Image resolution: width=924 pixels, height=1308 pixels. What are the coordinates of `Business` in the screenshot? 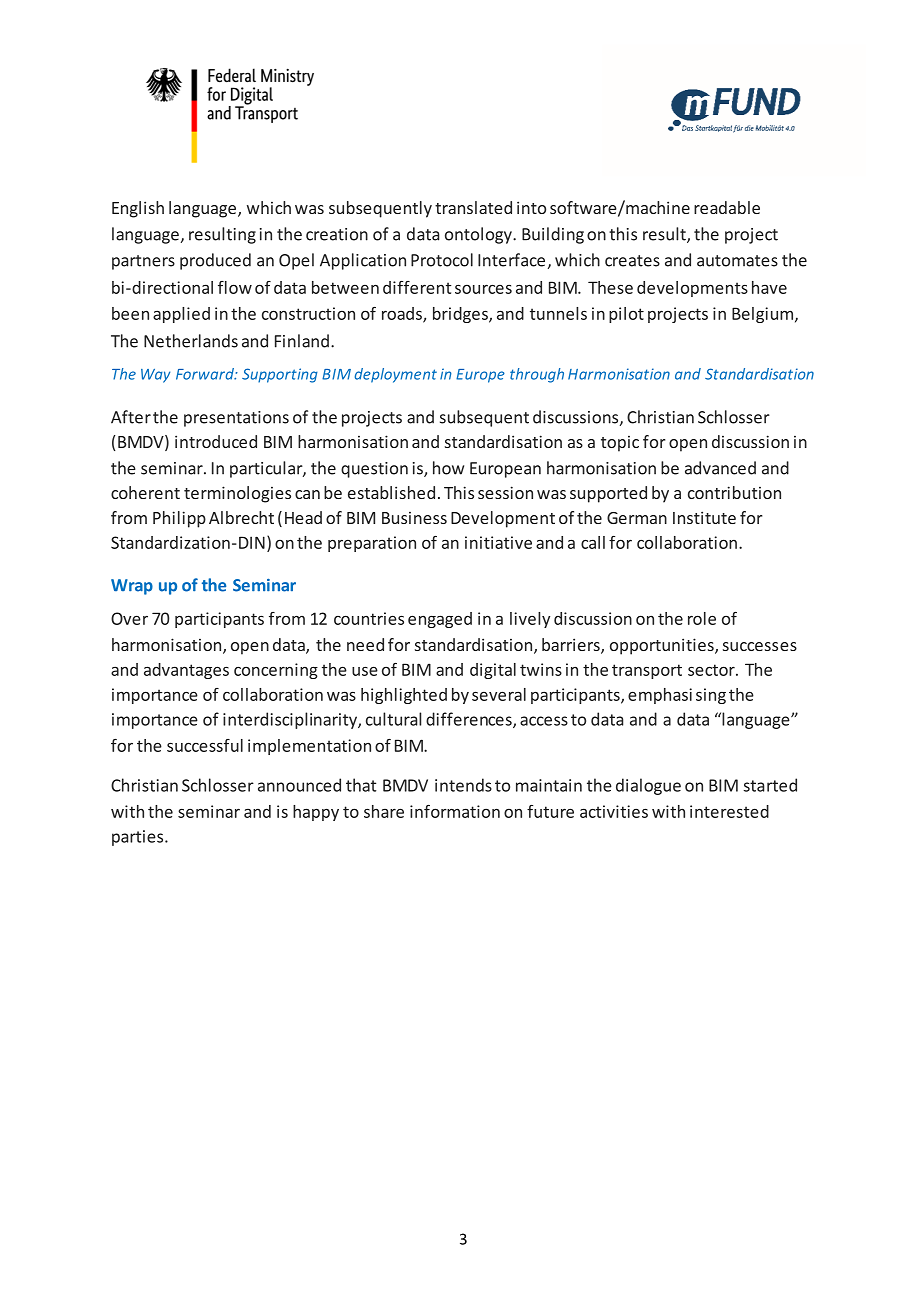 It's located at (414, 518).
